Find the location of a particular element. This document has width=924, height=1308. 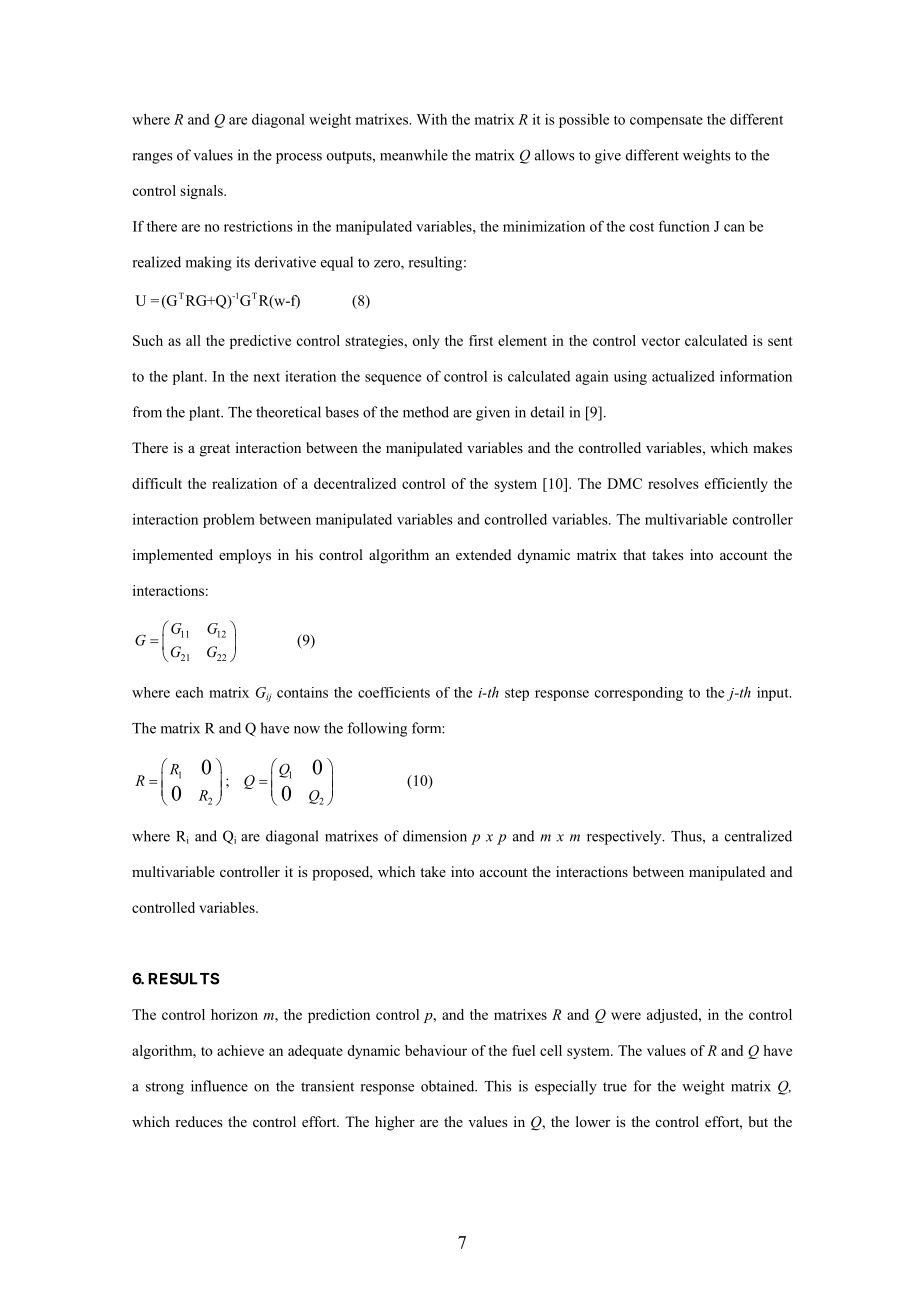

influence is located at coordinates (219, 1086).
